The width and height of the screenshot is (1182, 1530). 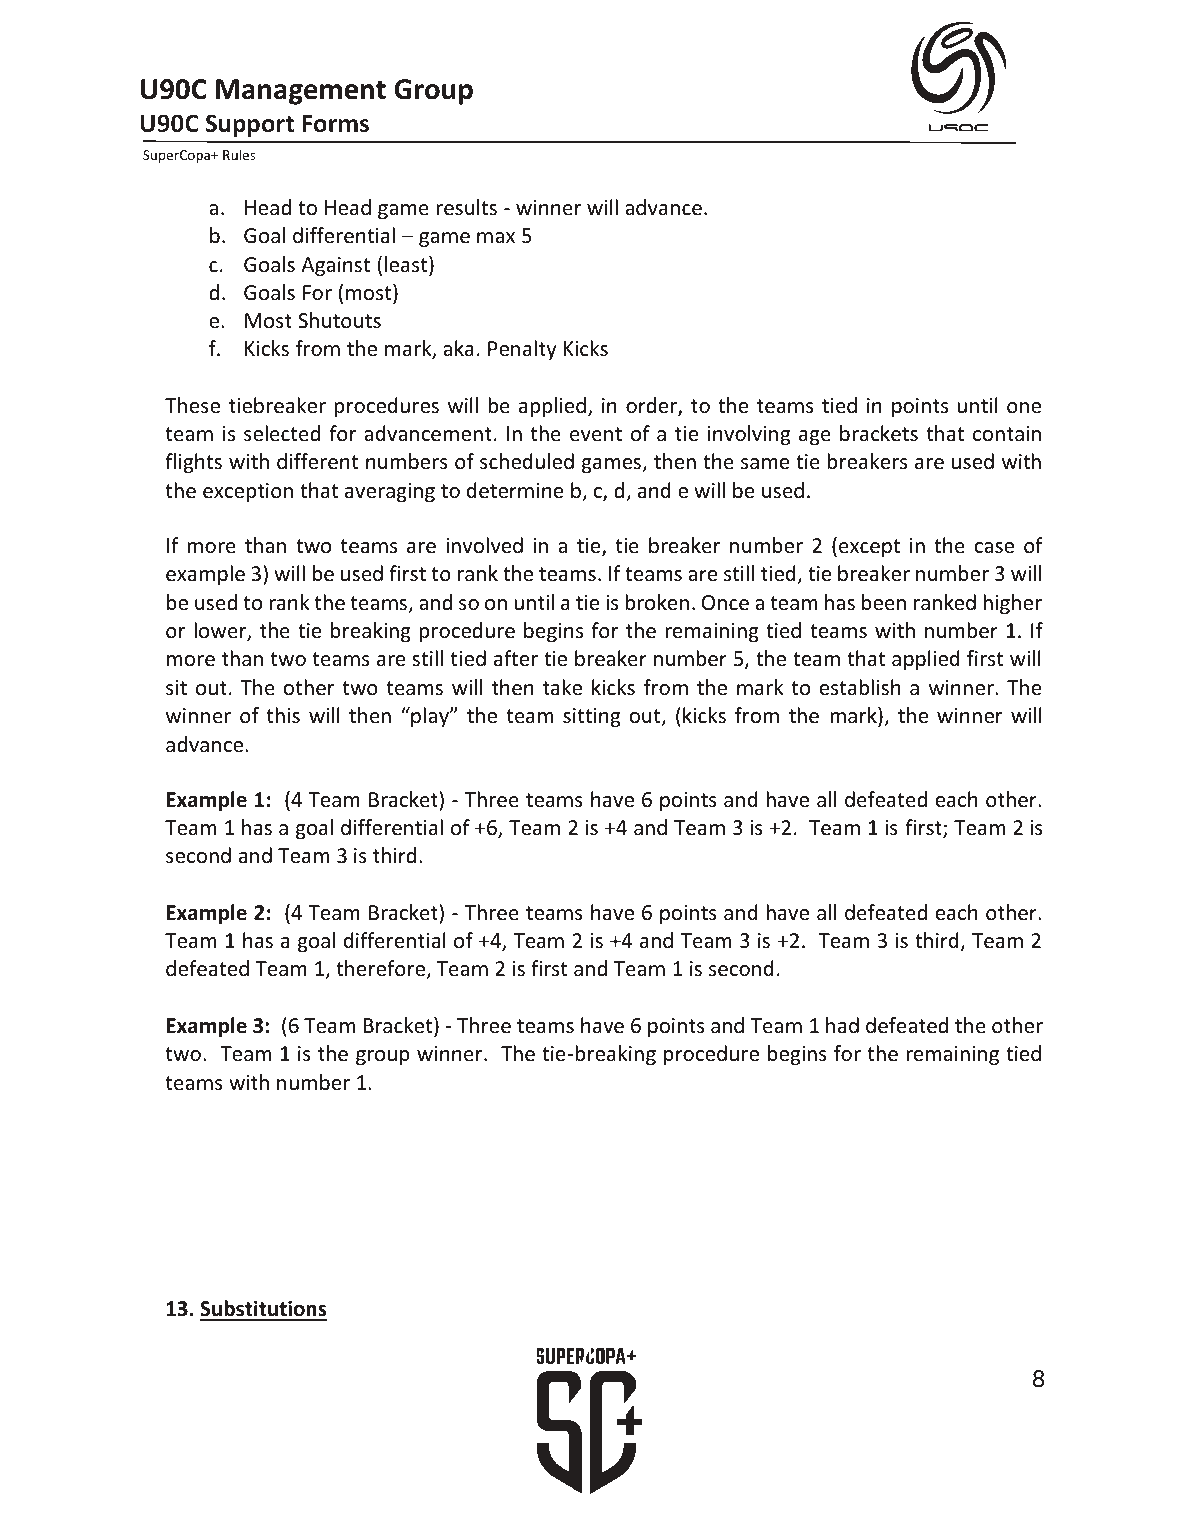 I want to click on Support, so click(x=250, y=126).
